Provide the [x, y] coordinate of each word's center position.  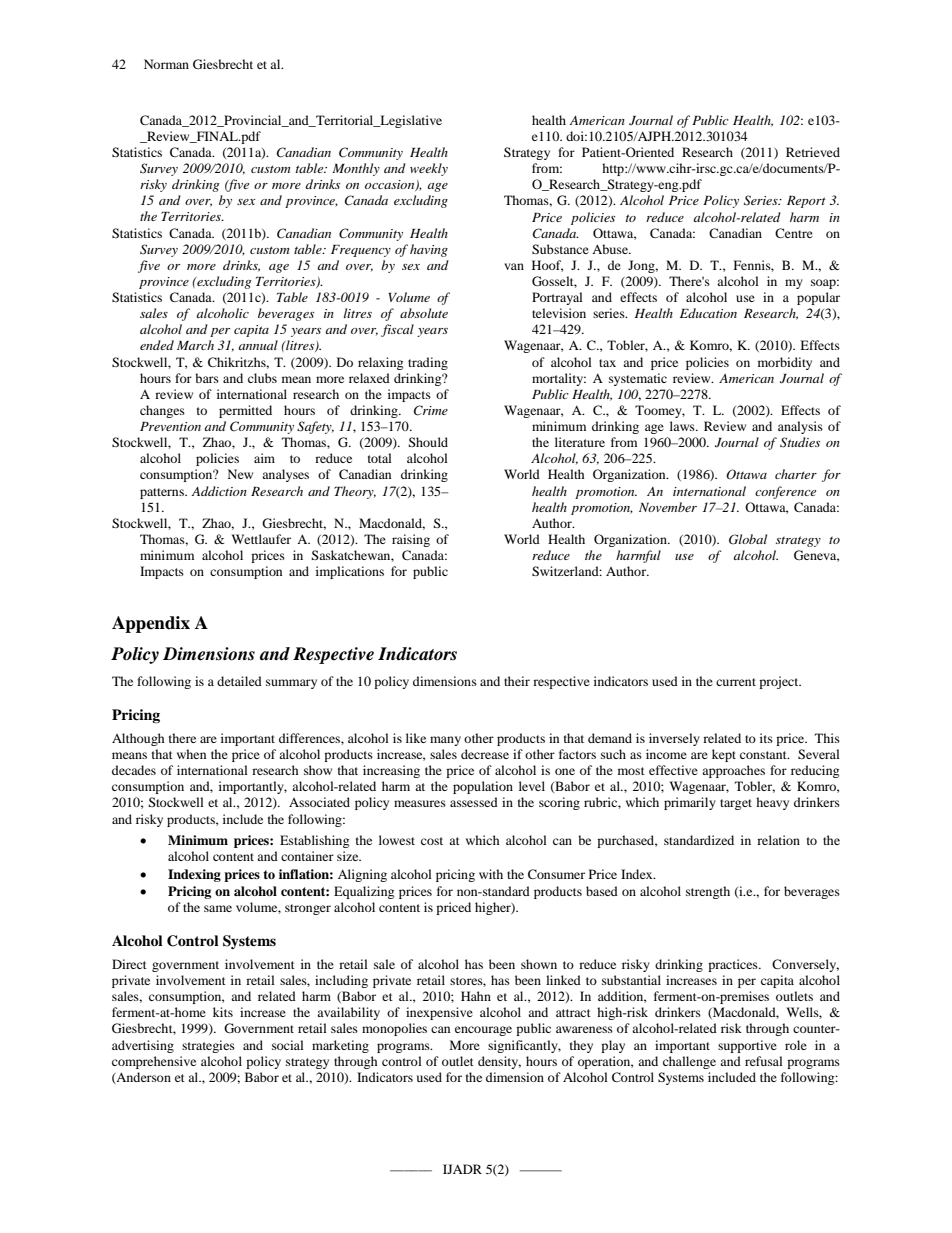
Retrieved [813, 152]
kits [223, 1012]
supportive [747, 1046]
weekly [429, 169]
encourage [483, 1031]
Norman [166, 64]
